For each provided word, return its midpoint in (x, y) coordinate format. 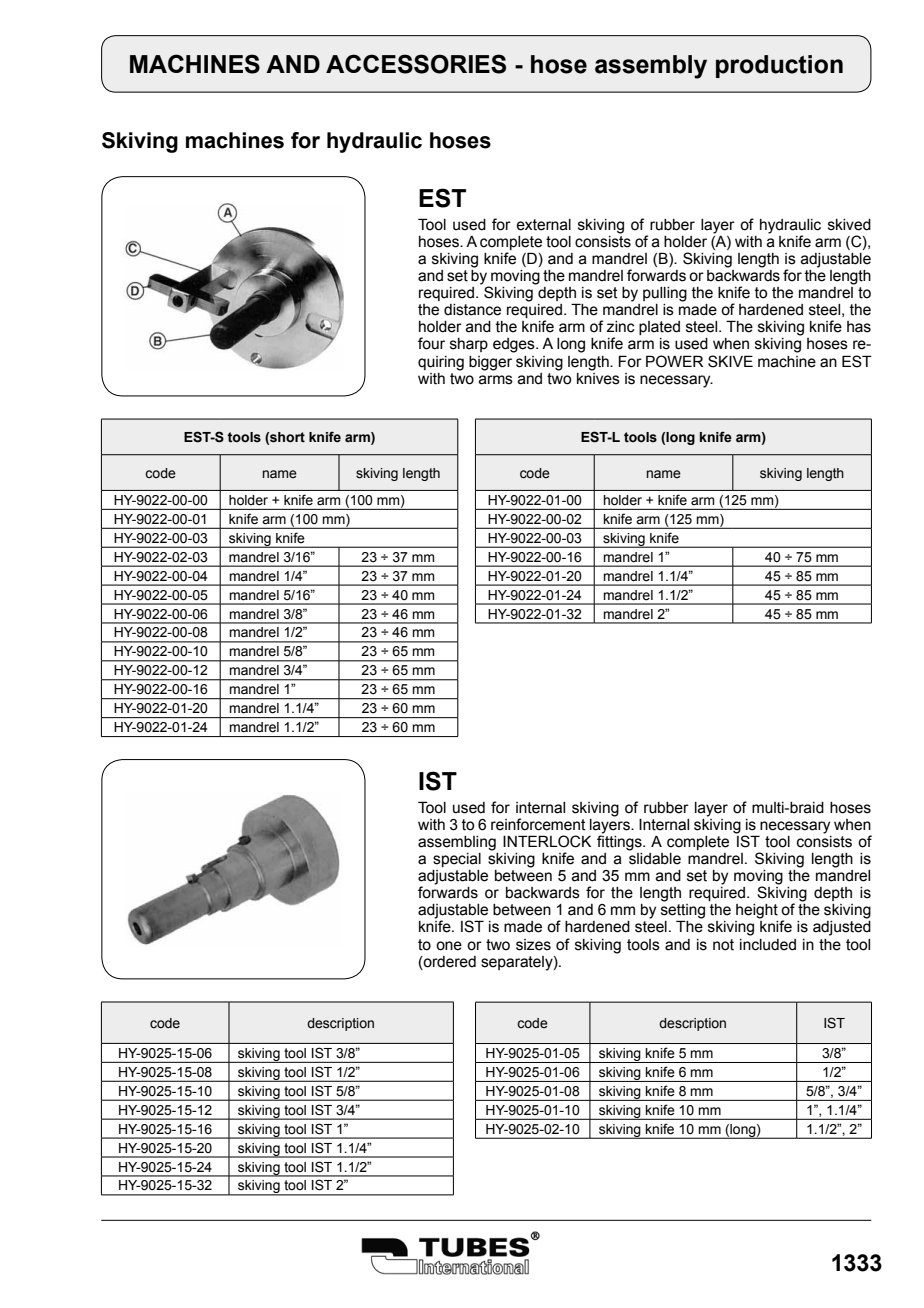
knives (598, 377)
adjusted (842, 928)
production (779, 66)
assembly (651, 67)
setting (683, 912)
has (859, 327)
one (449, 946)
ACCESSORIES (416, 64)
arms (496, 380)
